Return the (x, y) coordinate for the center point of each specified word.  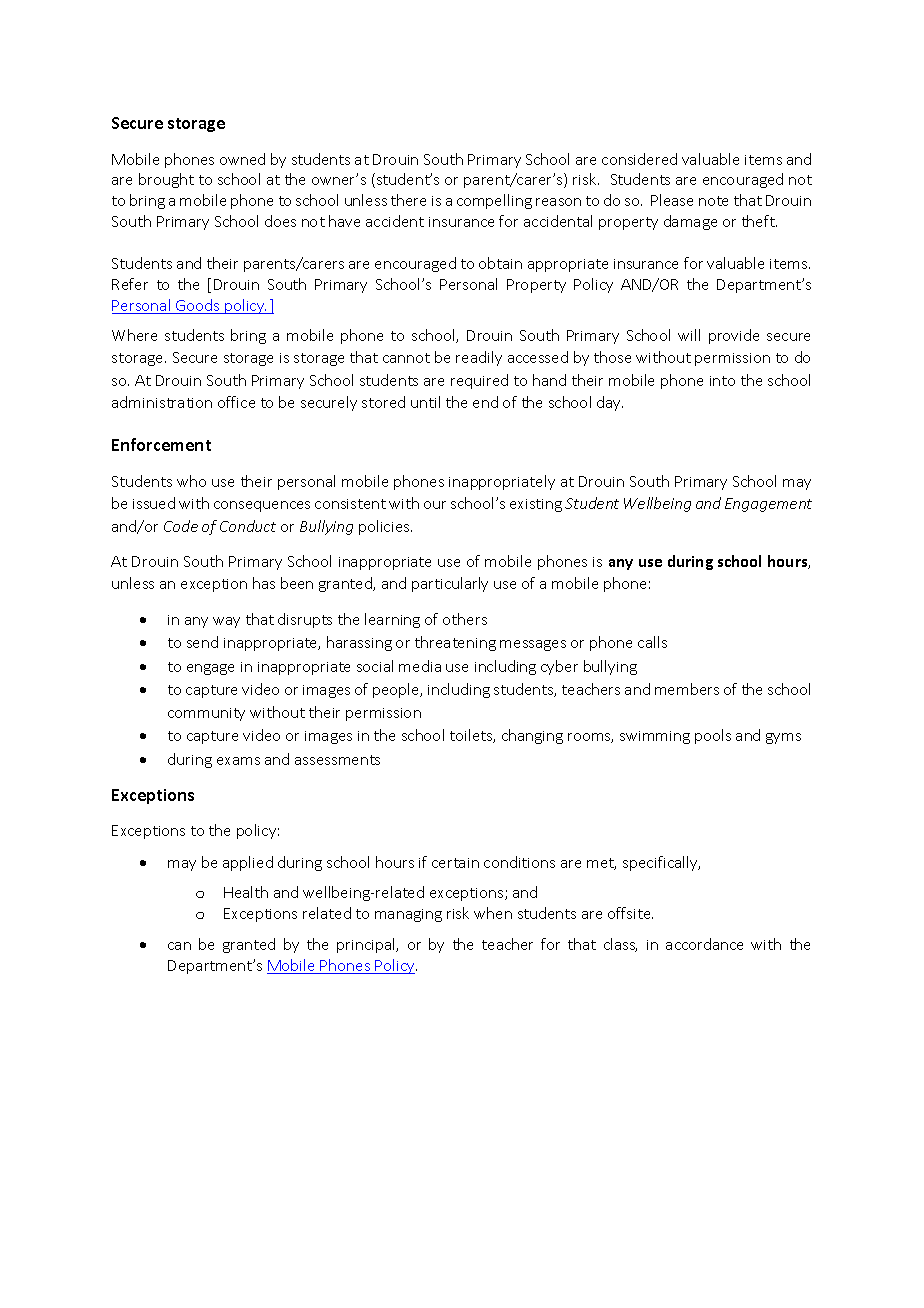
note (713, 201)
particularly (450, 584)
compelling (494, 201)
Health (246, 892)
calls (652, 642)
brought (166, 180)
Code (181, 526)
